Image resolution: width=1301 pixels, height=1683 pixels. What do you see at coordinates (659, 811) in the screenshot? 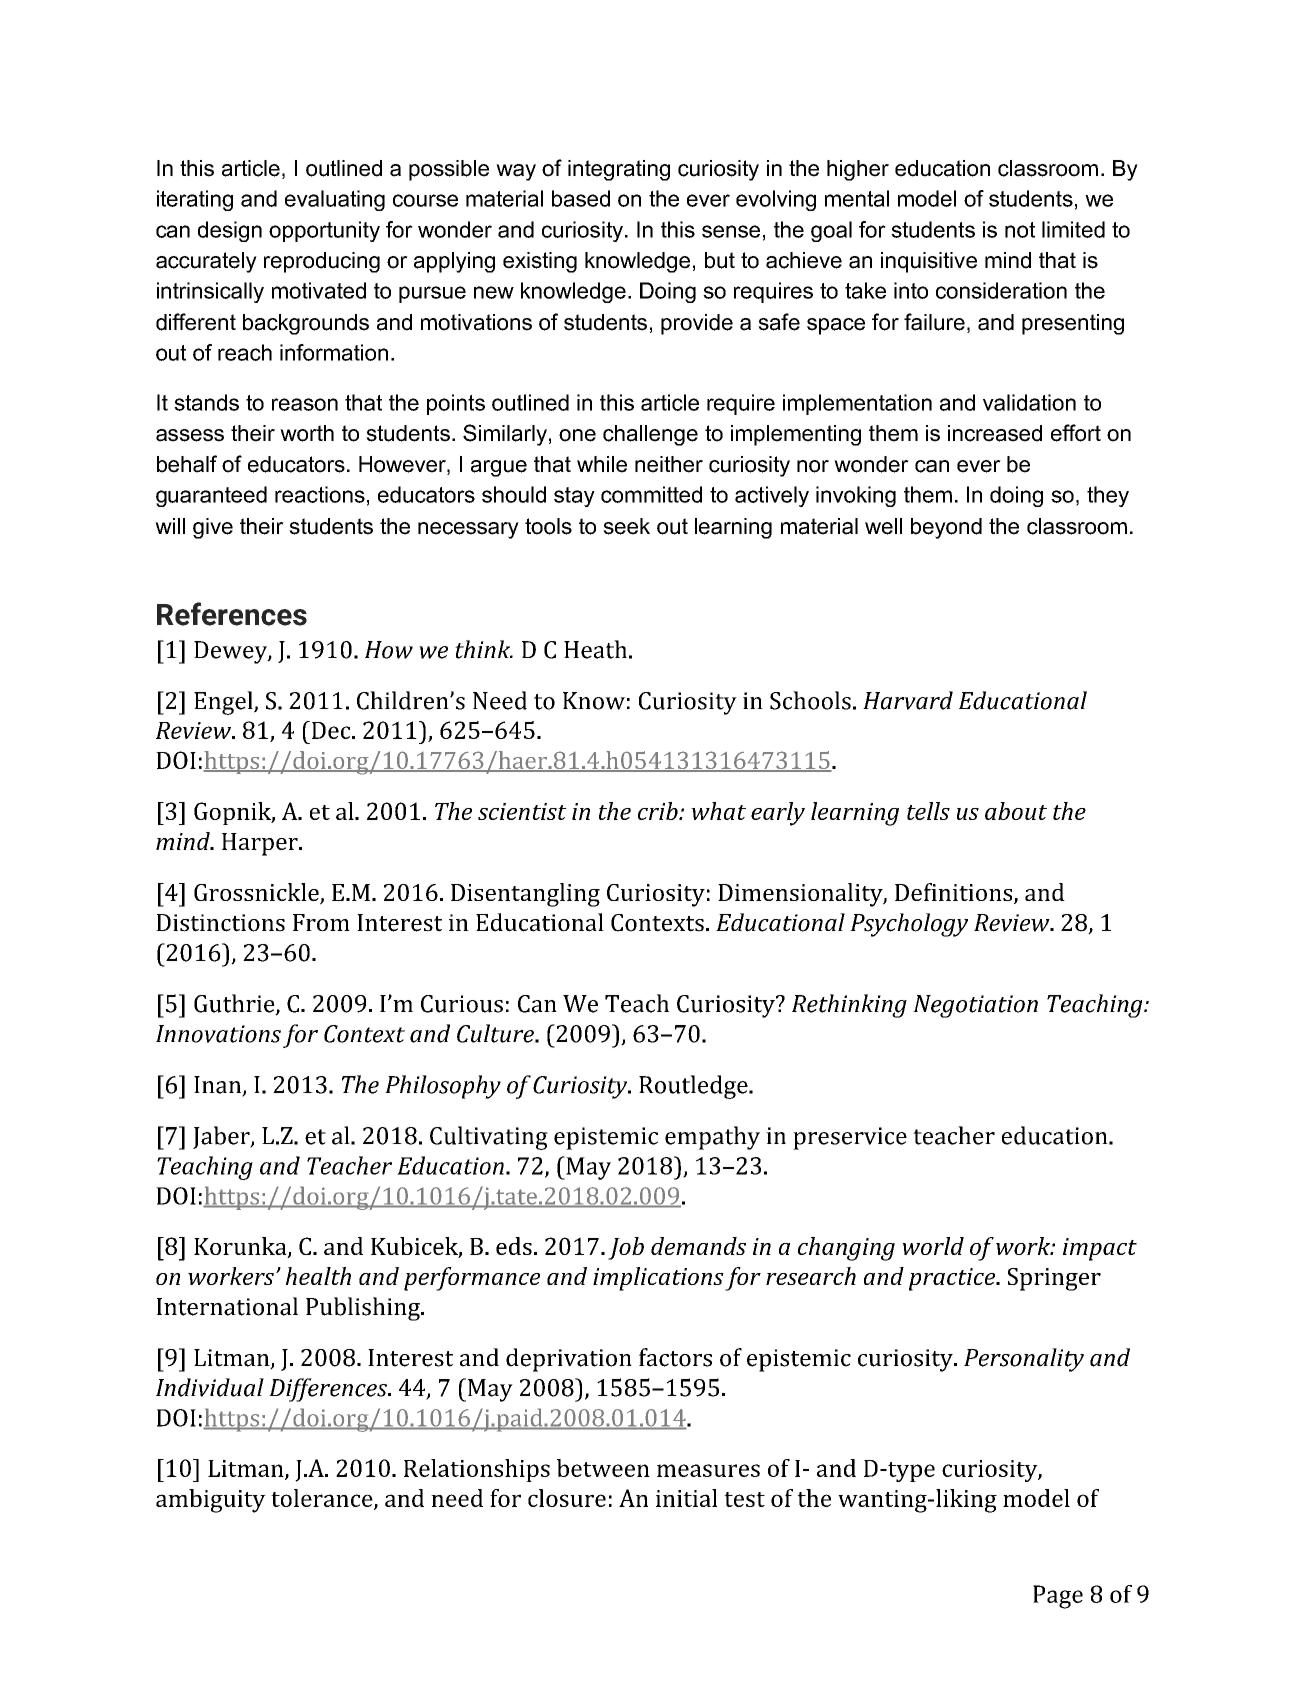
I see `crib` at bounding box center [659, 811].
